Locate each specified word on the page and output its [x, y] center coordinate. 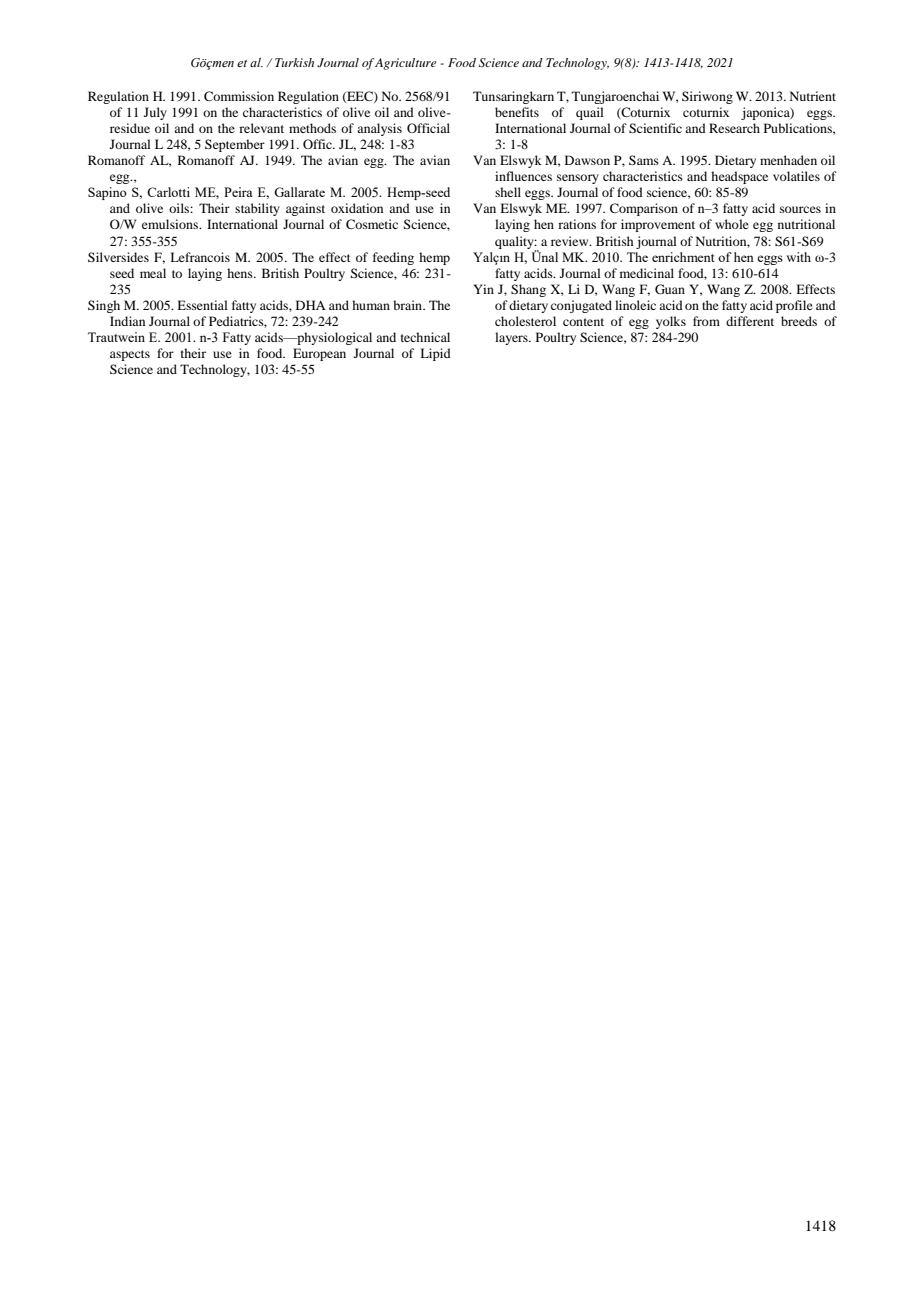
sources [800, 209]
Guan [670, 289]
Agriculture [405, 64]
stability [257, 209]
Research [734, 128]
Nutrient [813, 96]
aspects [130, 355]
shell [508, 192]
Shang [528, 290]
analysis [379, 129]
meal [153, 273]
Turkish [294, 62]
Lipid [435, 354]
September [235, 145]
